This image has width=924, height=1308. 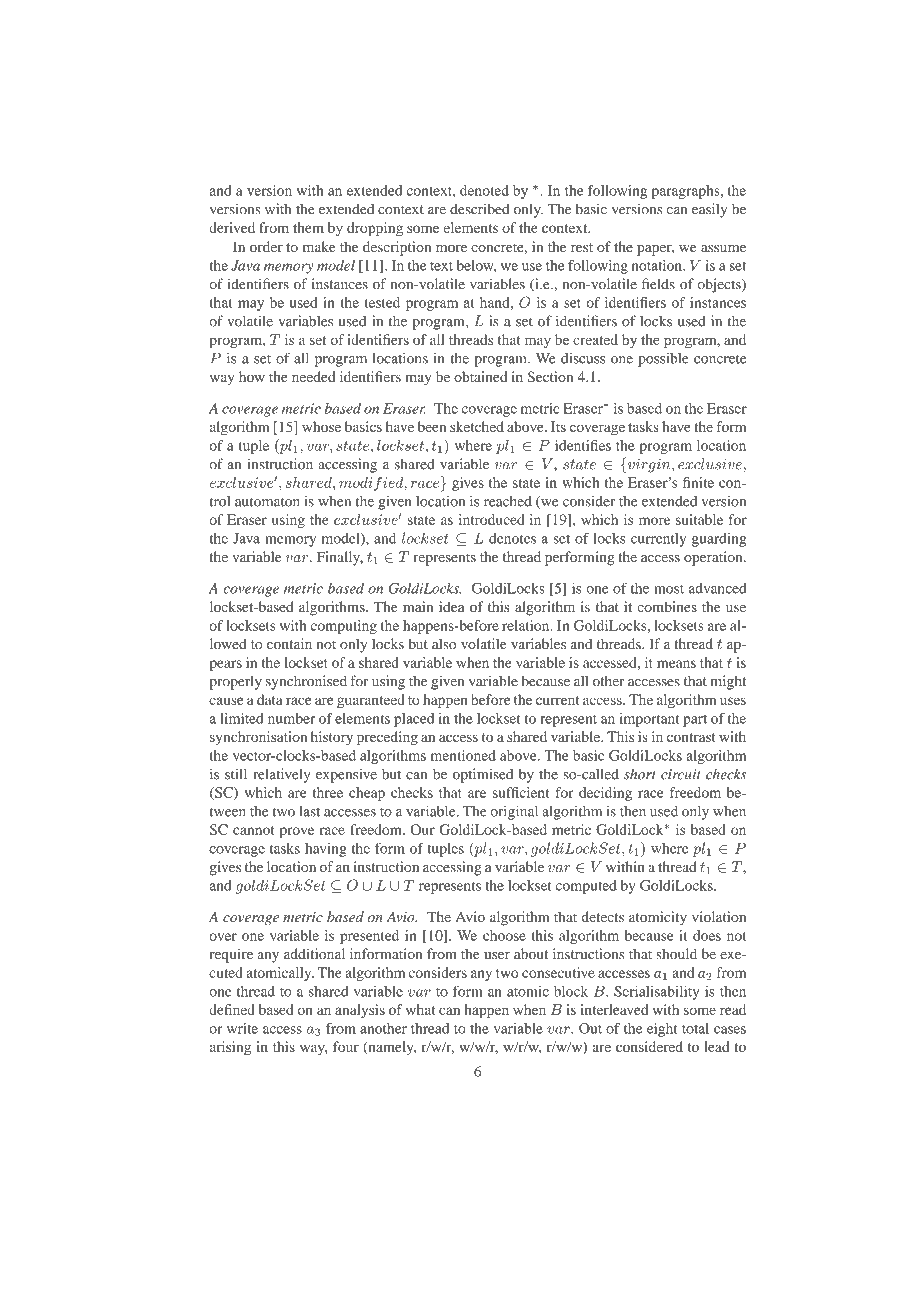 What do you see at coordinates (242, 1028) in the image?
I see `write` at bounding box center [242, 1028].
